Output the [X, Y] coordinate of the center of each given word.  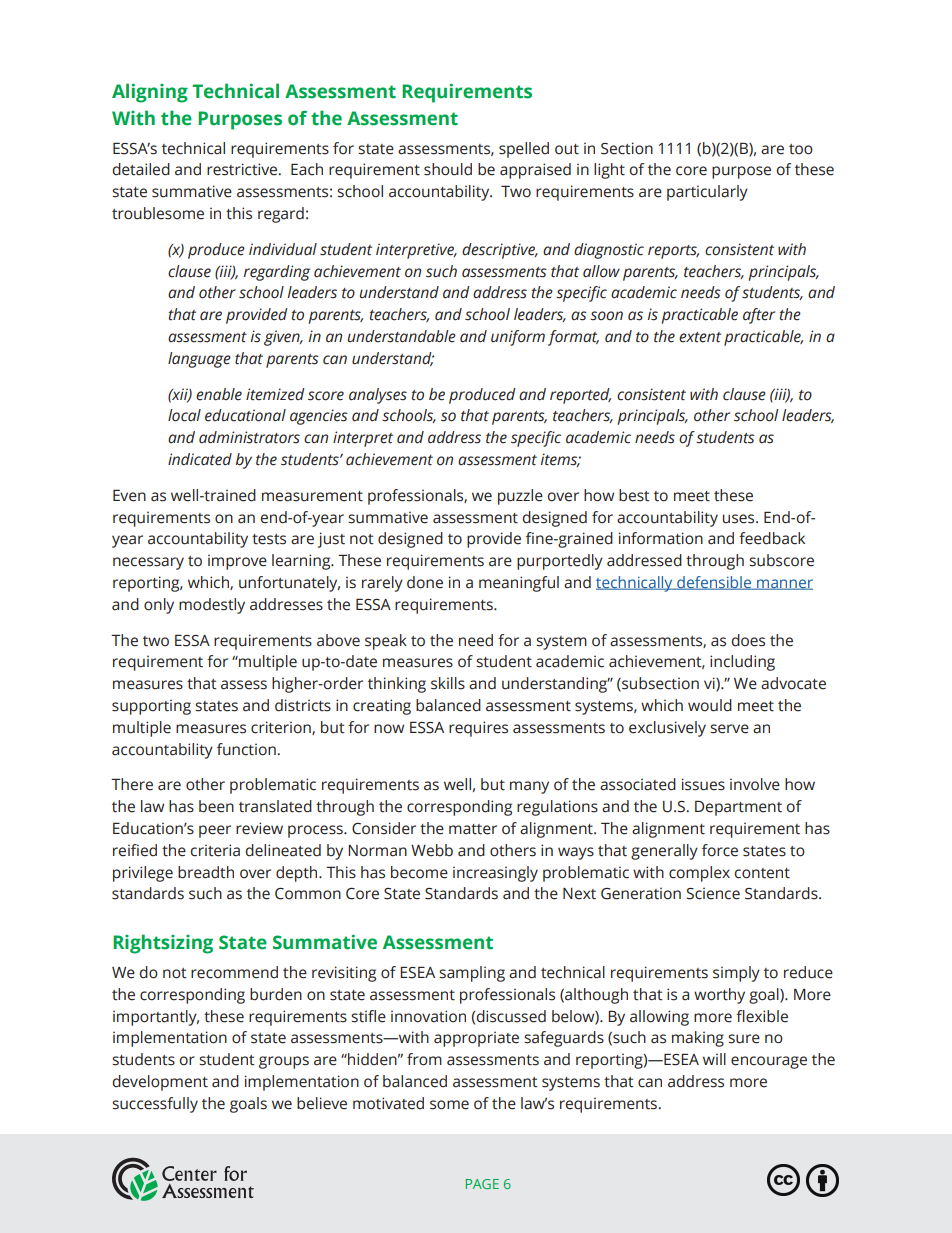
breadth [206, 872]
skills [448, 683]
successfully [155, 1105]
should [448, 169]
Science [713, 893]
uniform [518, 338]
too [801, 149]
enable [219, 394]
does [748, 640]
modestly [212, 606]
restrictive [243, 169]
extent [700, 337]
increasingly [495, 874]
